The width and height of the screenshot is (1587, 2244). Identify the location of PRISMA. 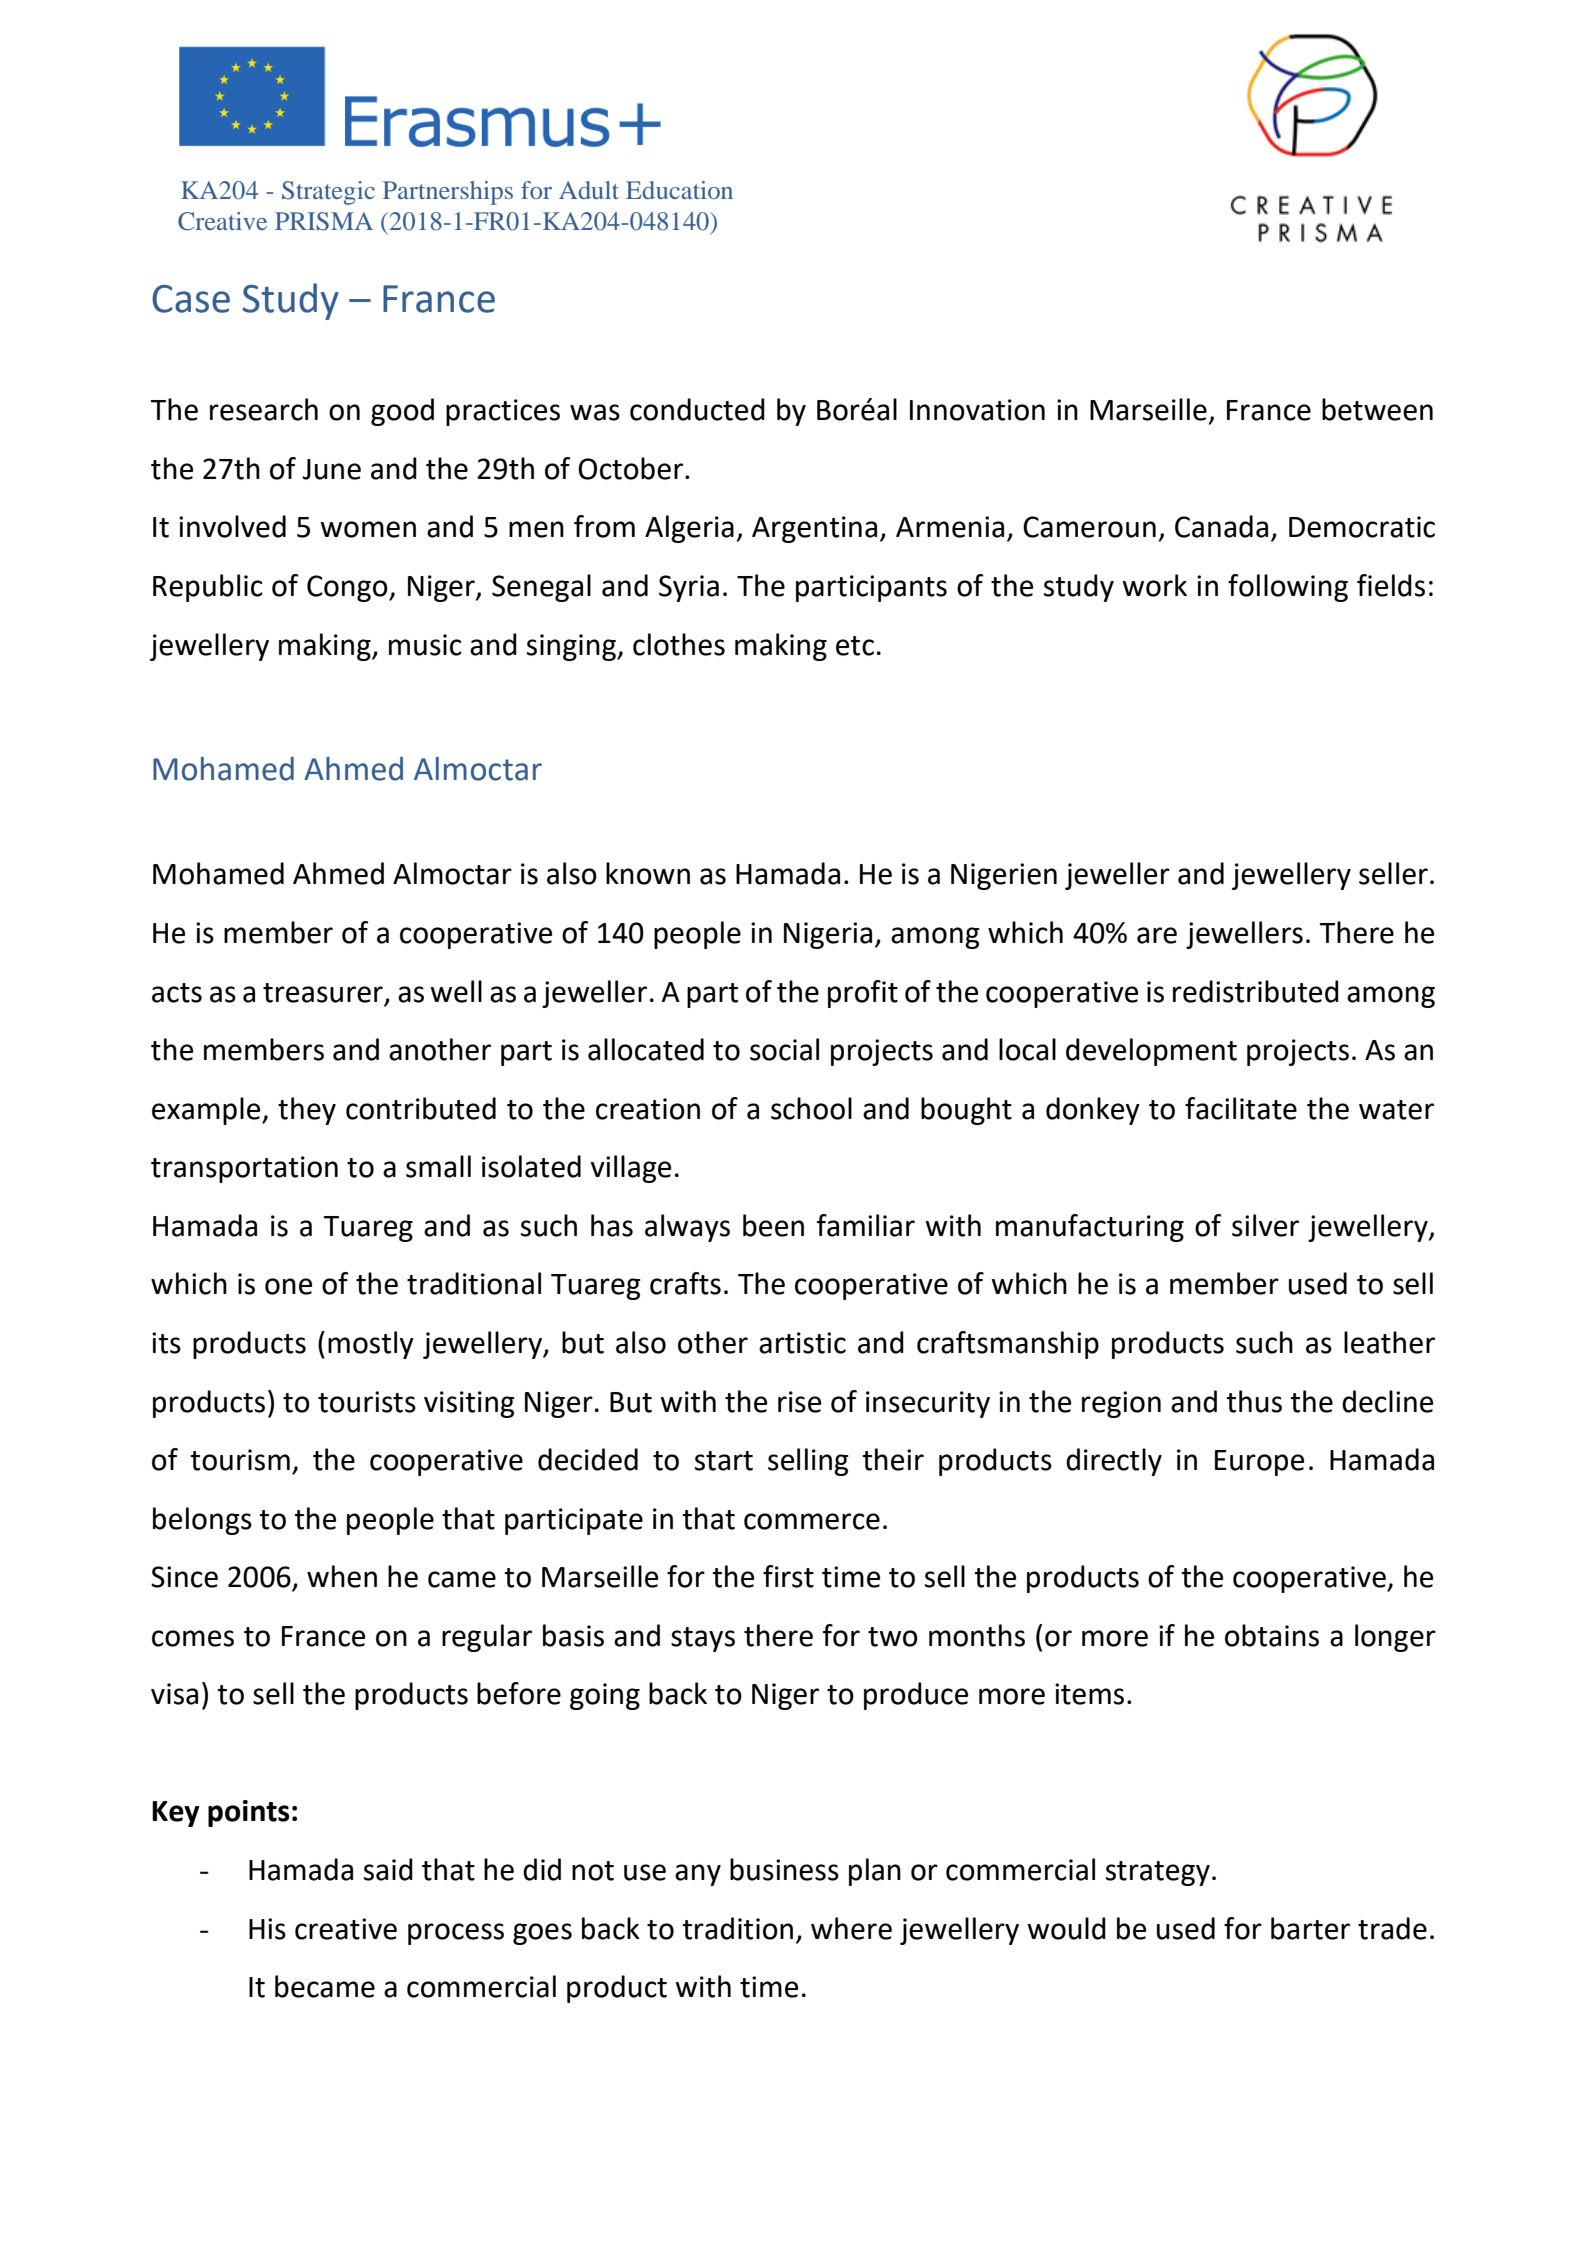
(324, 221).
